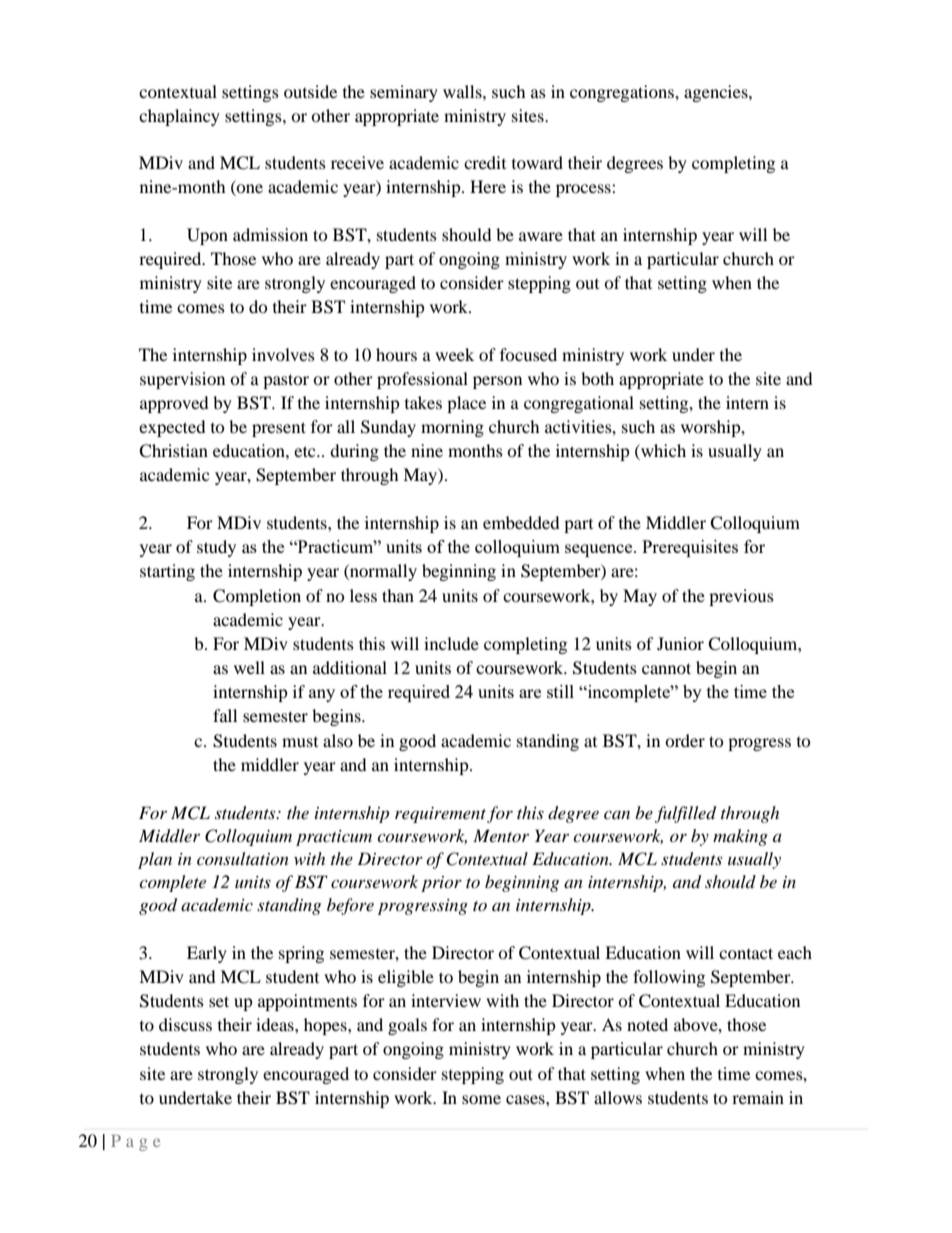 Image resolution: width=952 pixels, height=1233 pixels. I want to click on Mentor, so click(501, 835).
